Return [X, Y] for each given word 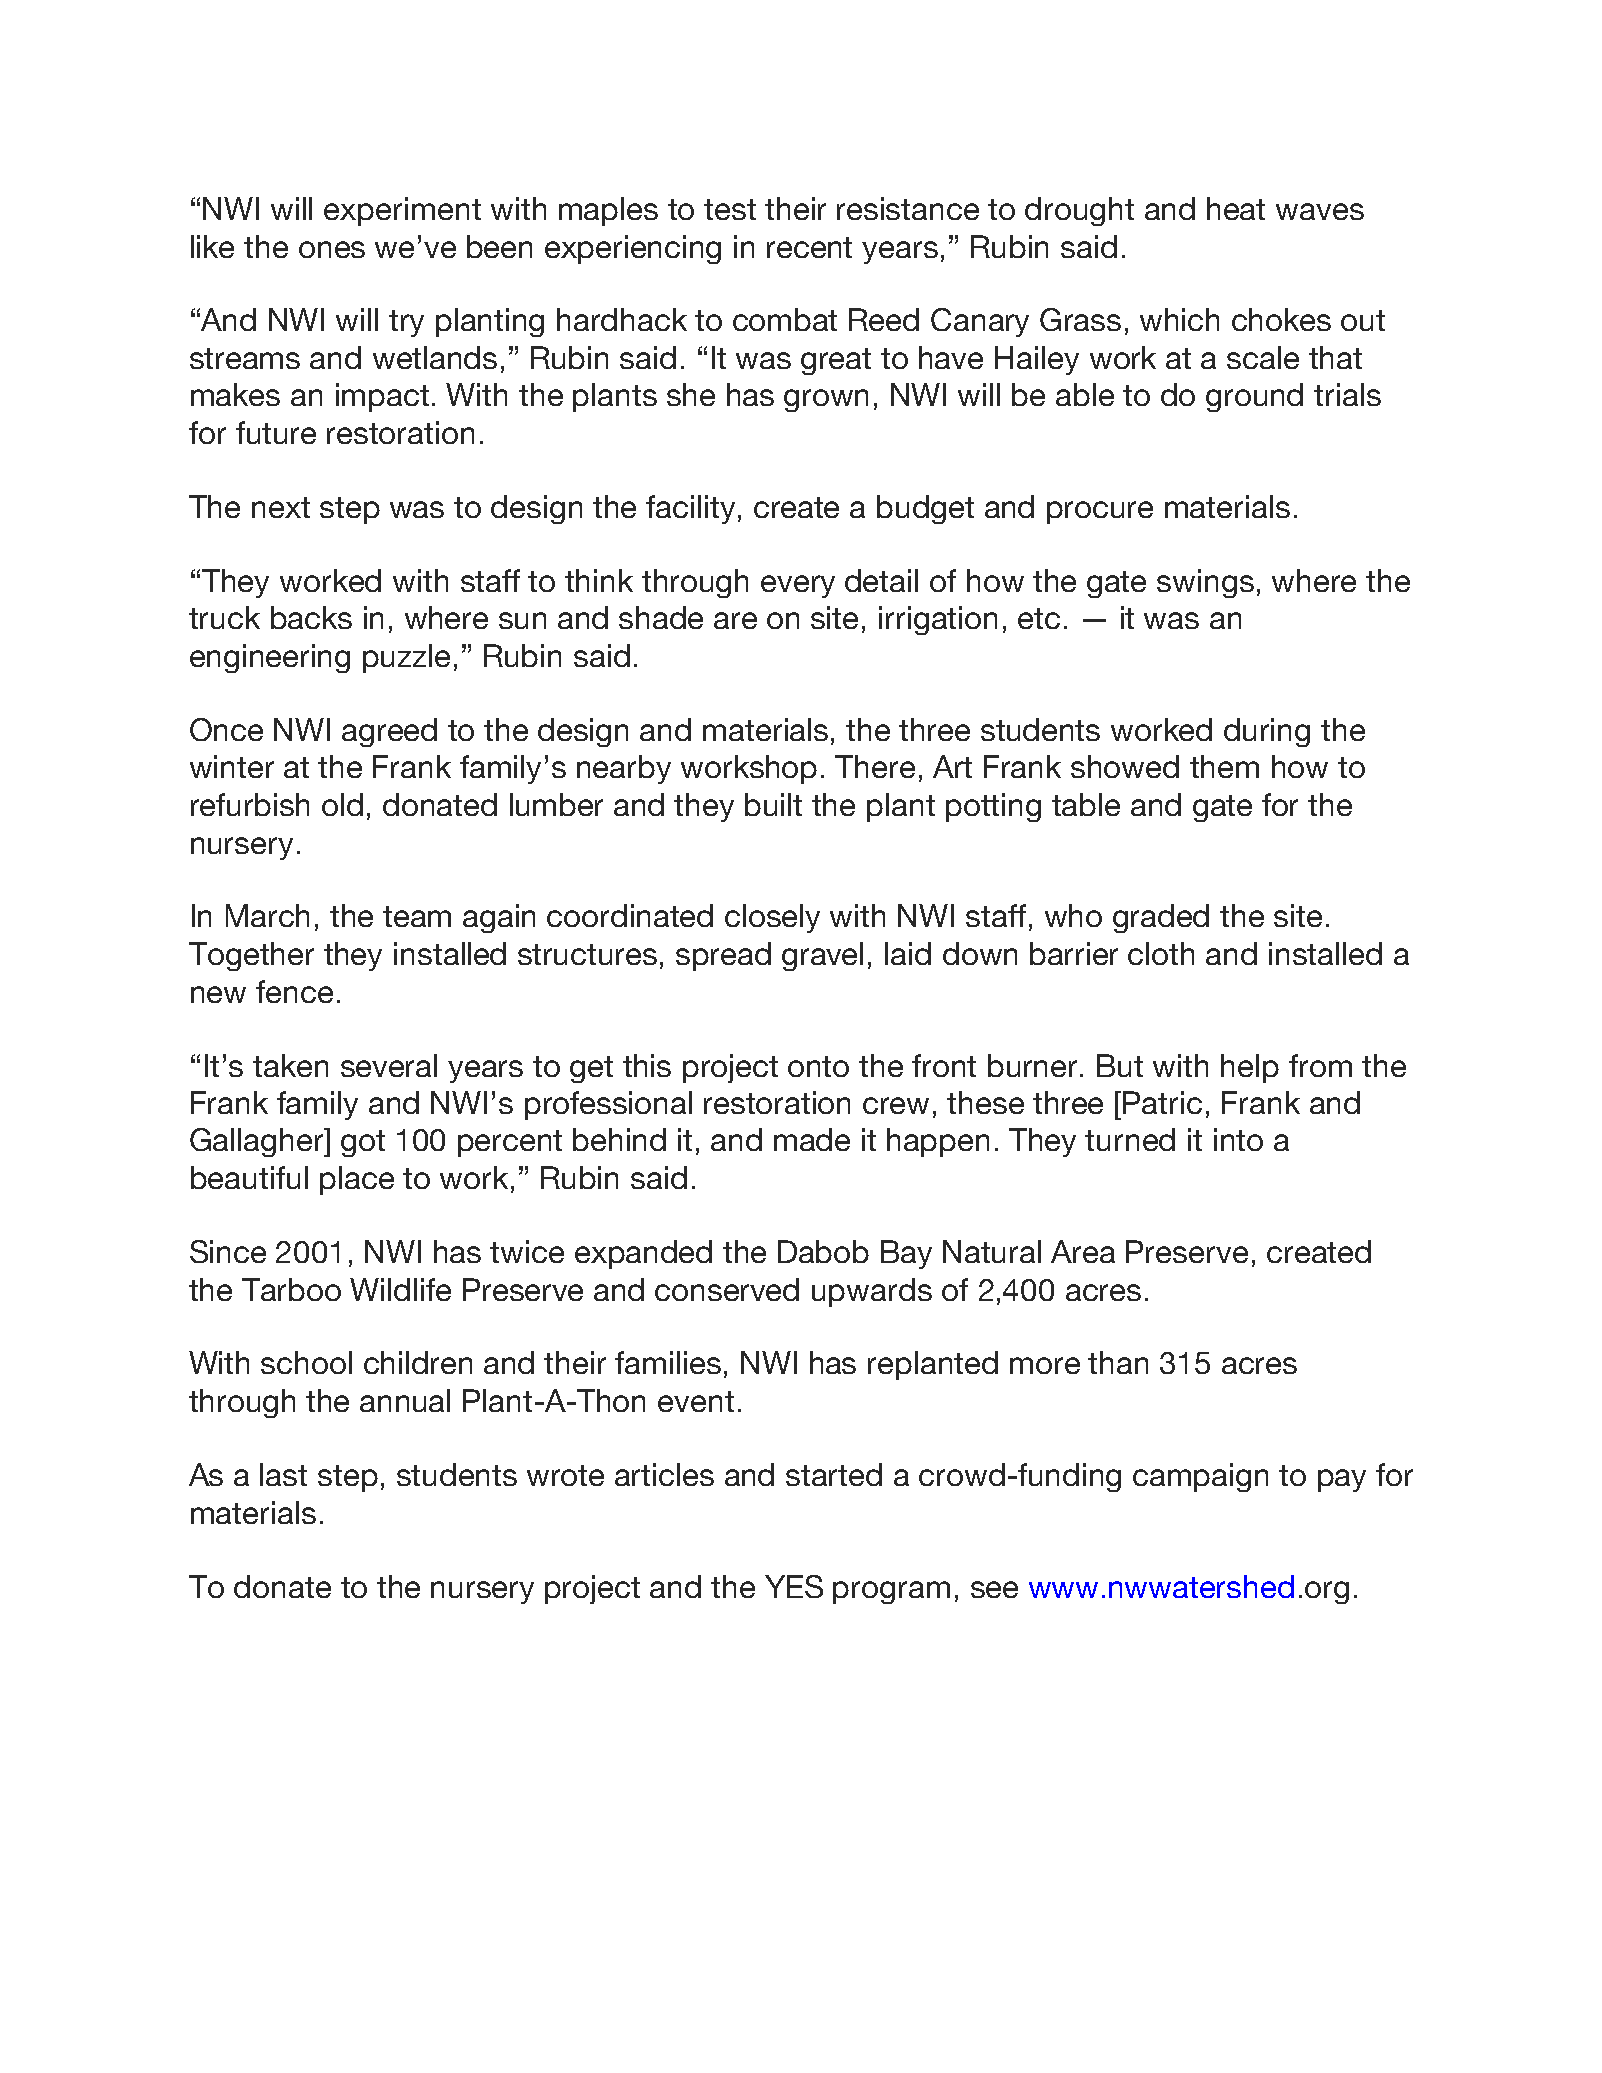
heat [1236, 208]
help [1250, 1068]
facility [692, 509]
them [1224, 766]
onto [818, 1066]
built [773, 804]
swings [1205, 583]
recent [809, 247]
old [342, 804]
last [283, 1474]
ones [332, 249]
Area [1083, 1251]
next [281, 507]
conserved [727, 1289]
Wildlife [400, 1289]
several [389, 1065]
